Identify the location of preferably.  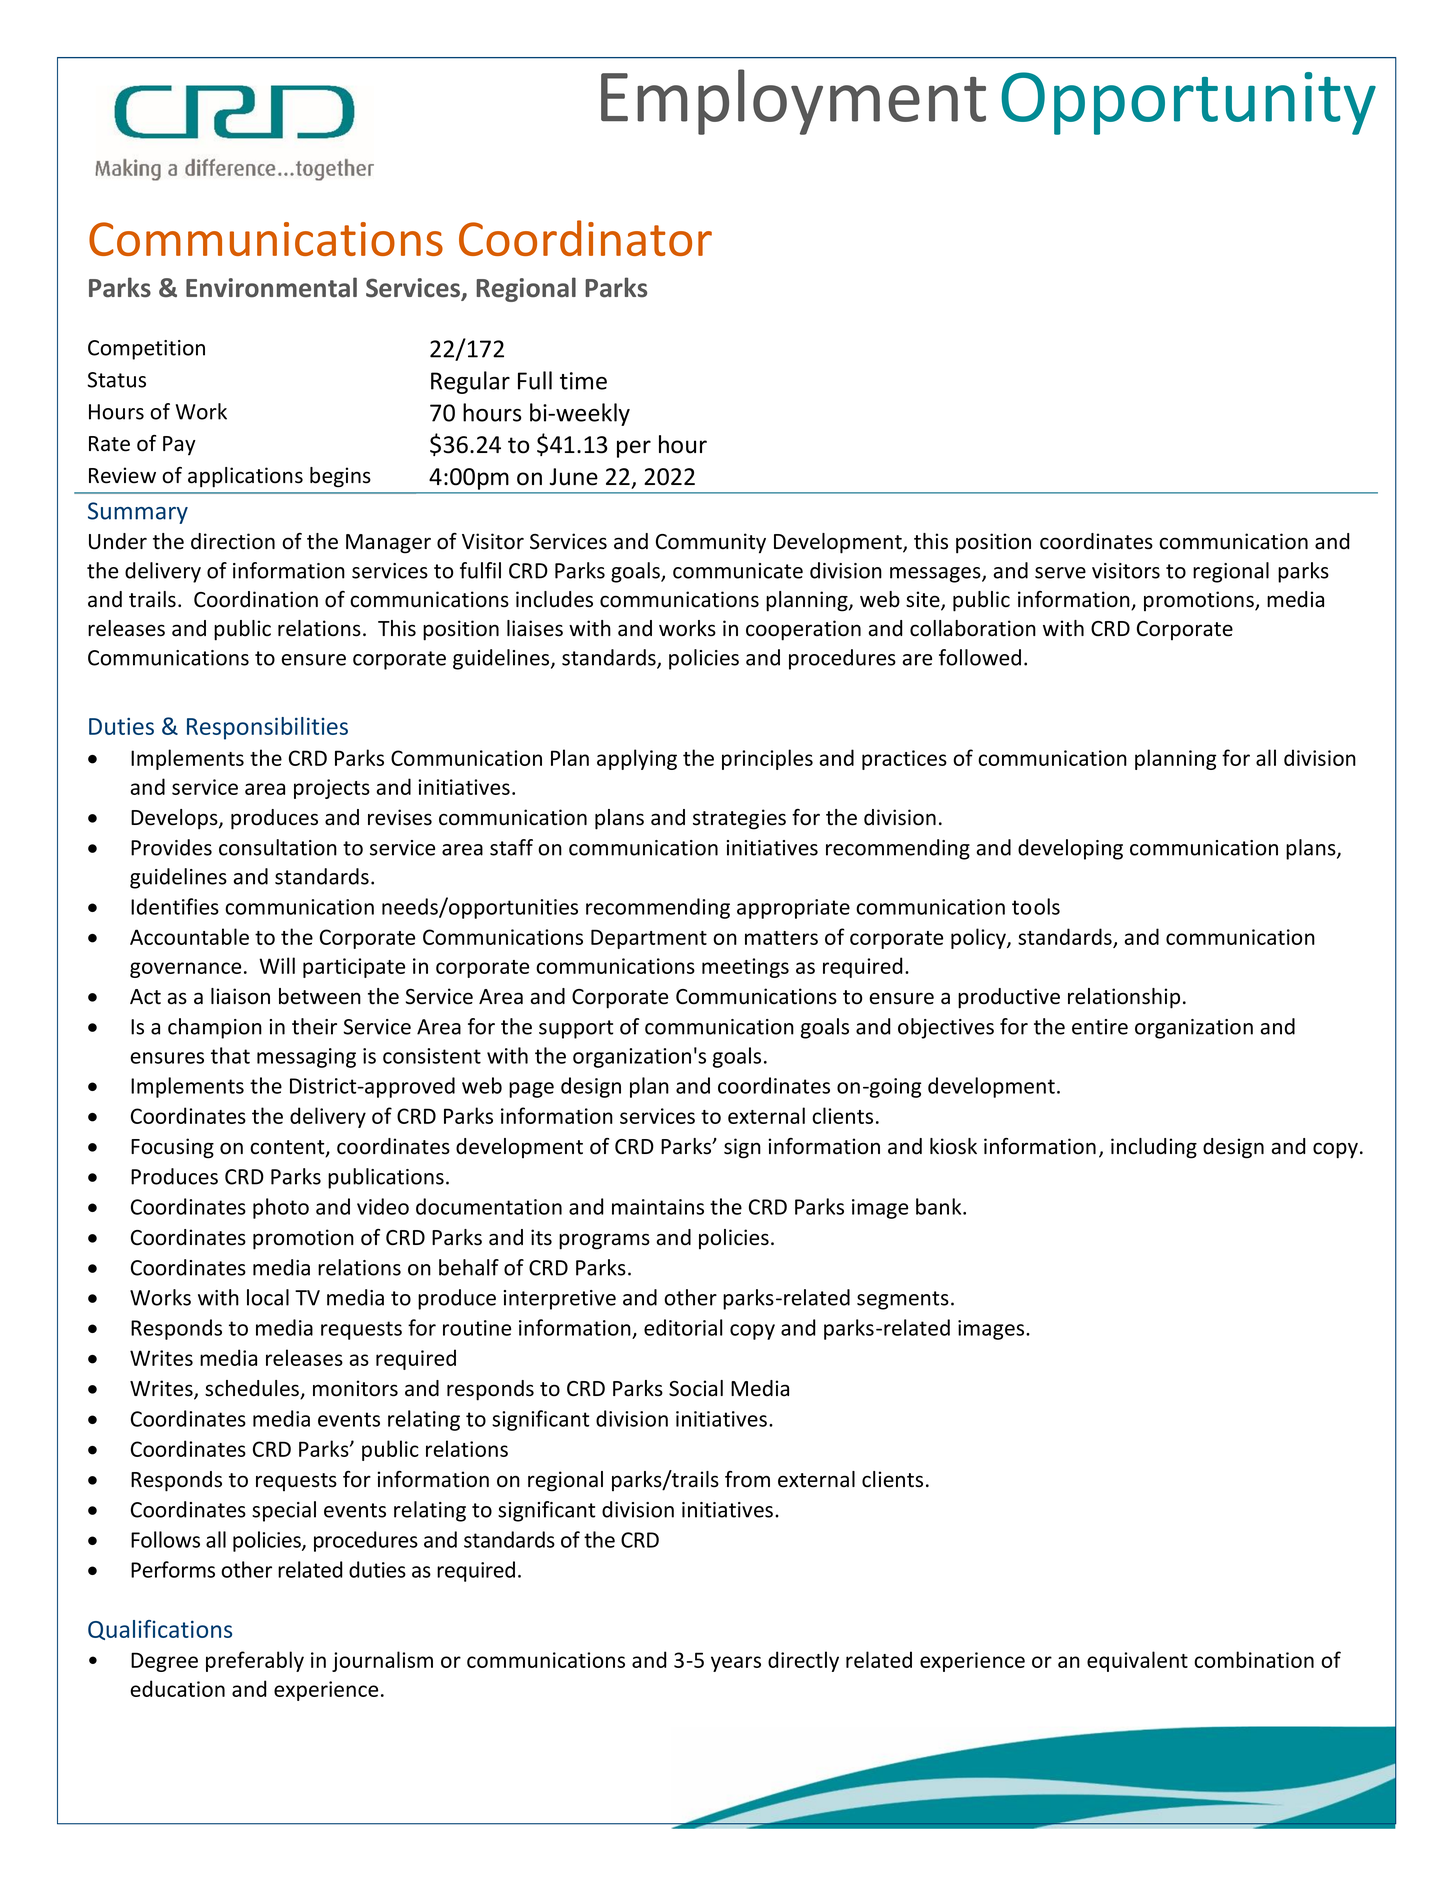
(255, 1661).
